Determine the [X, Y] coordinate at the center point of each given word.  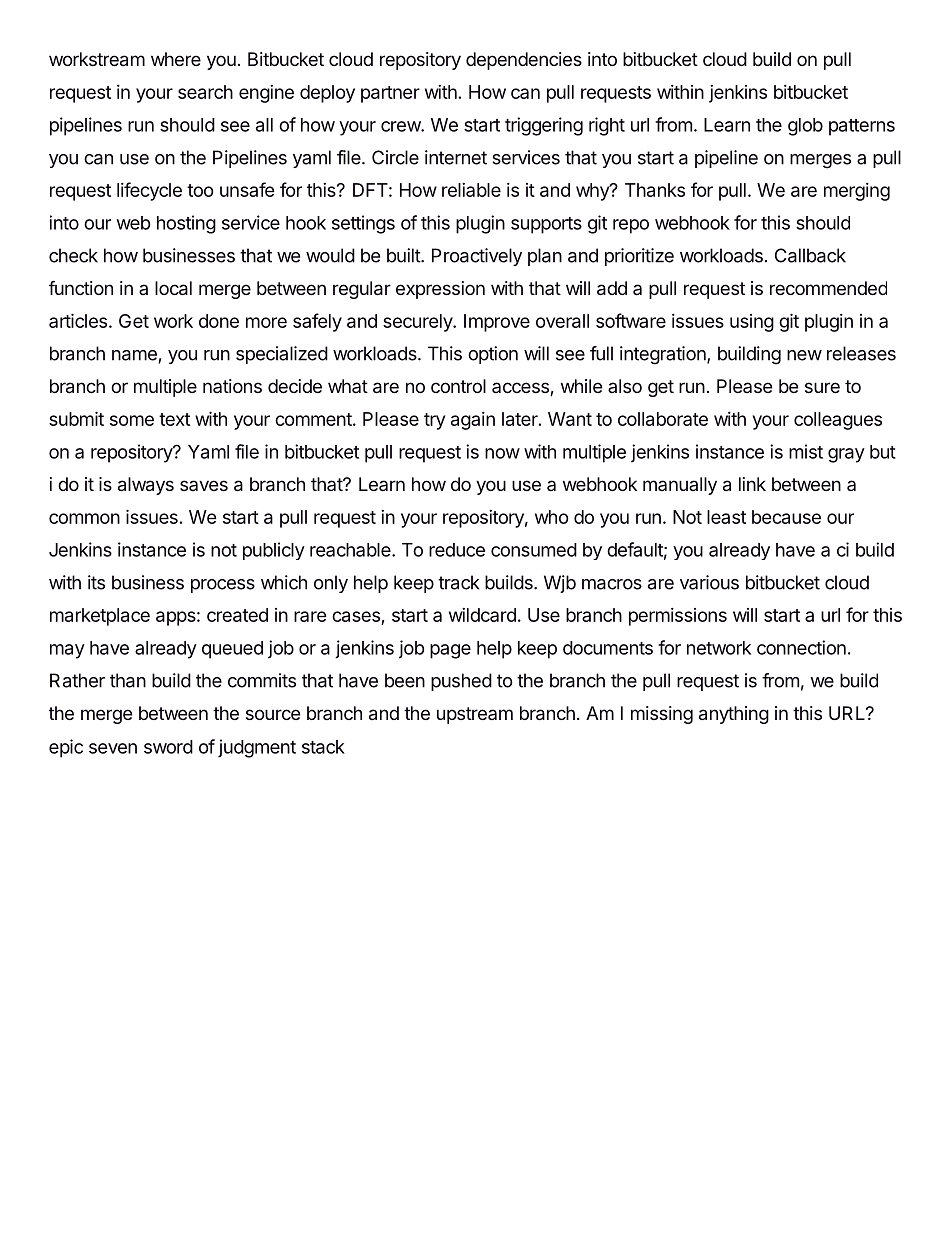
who [552, 517]
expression [440, 290]
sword [168, 747]
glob [805, 127]
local [173, 288]
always [146, 486]
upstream [475, 715]
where [176, 59]
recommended [828, 288]
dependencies [524, 61]
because [786, 517]
